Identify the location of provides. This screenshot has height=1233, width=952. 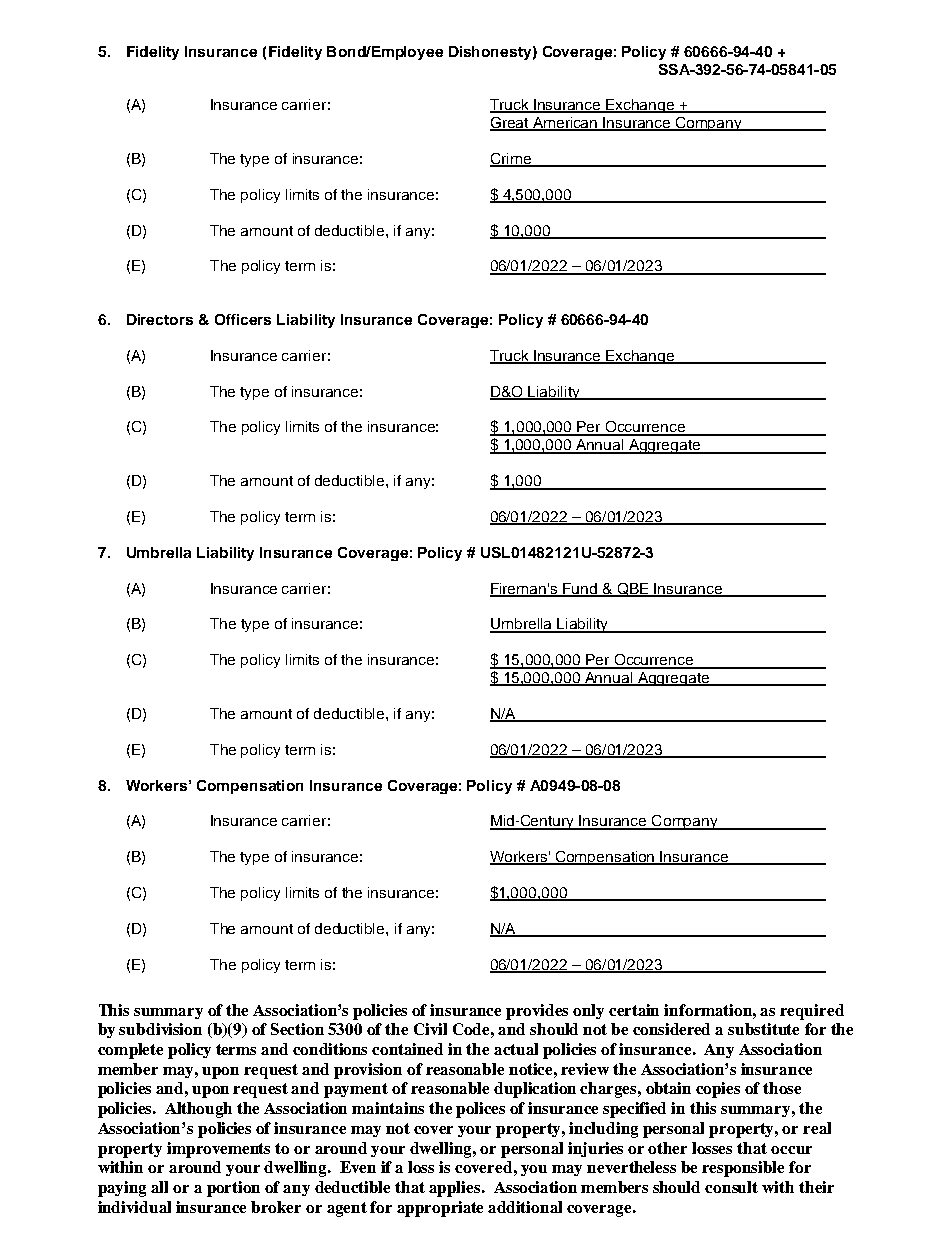
(537, 1012).
